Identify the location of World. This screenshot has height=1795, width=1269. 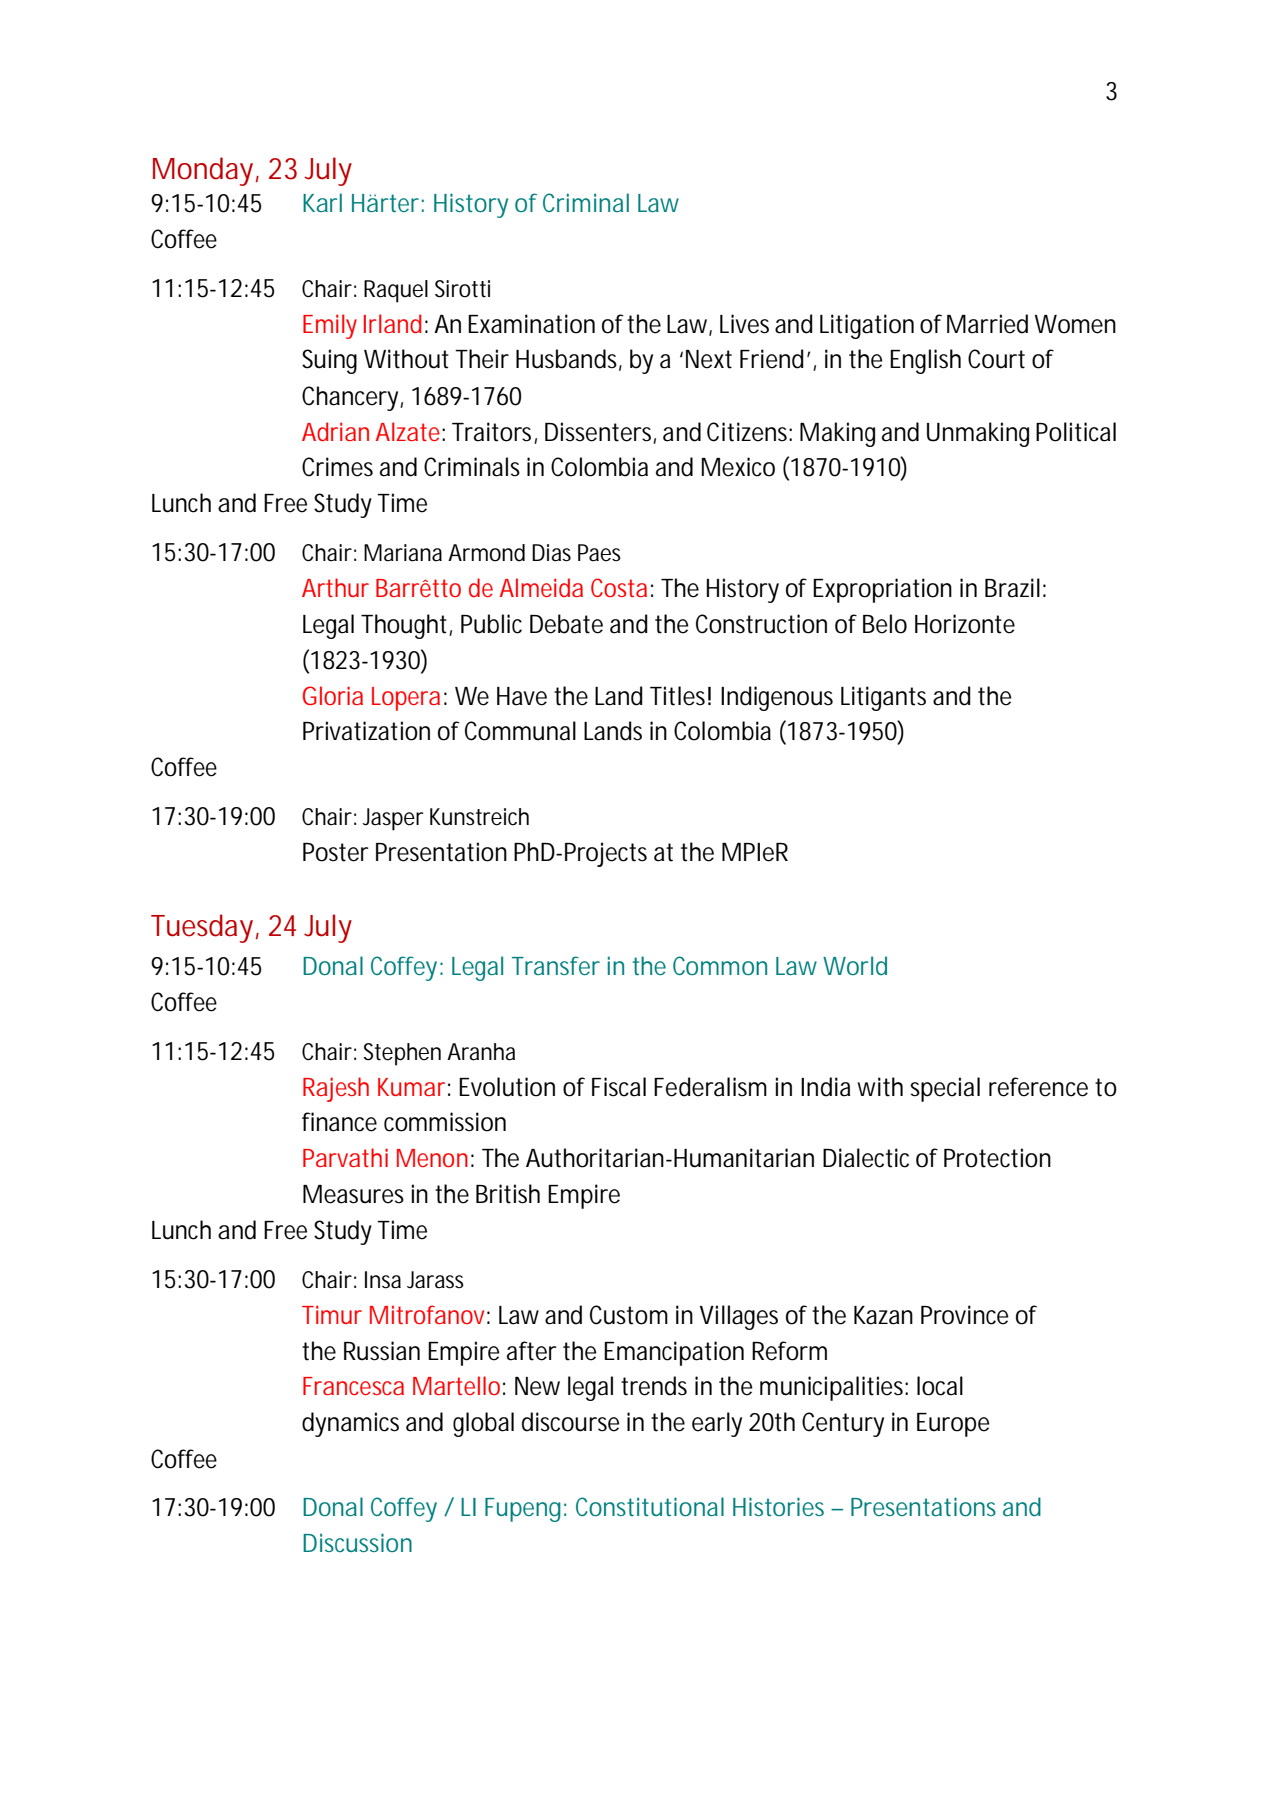
(855, 965).
